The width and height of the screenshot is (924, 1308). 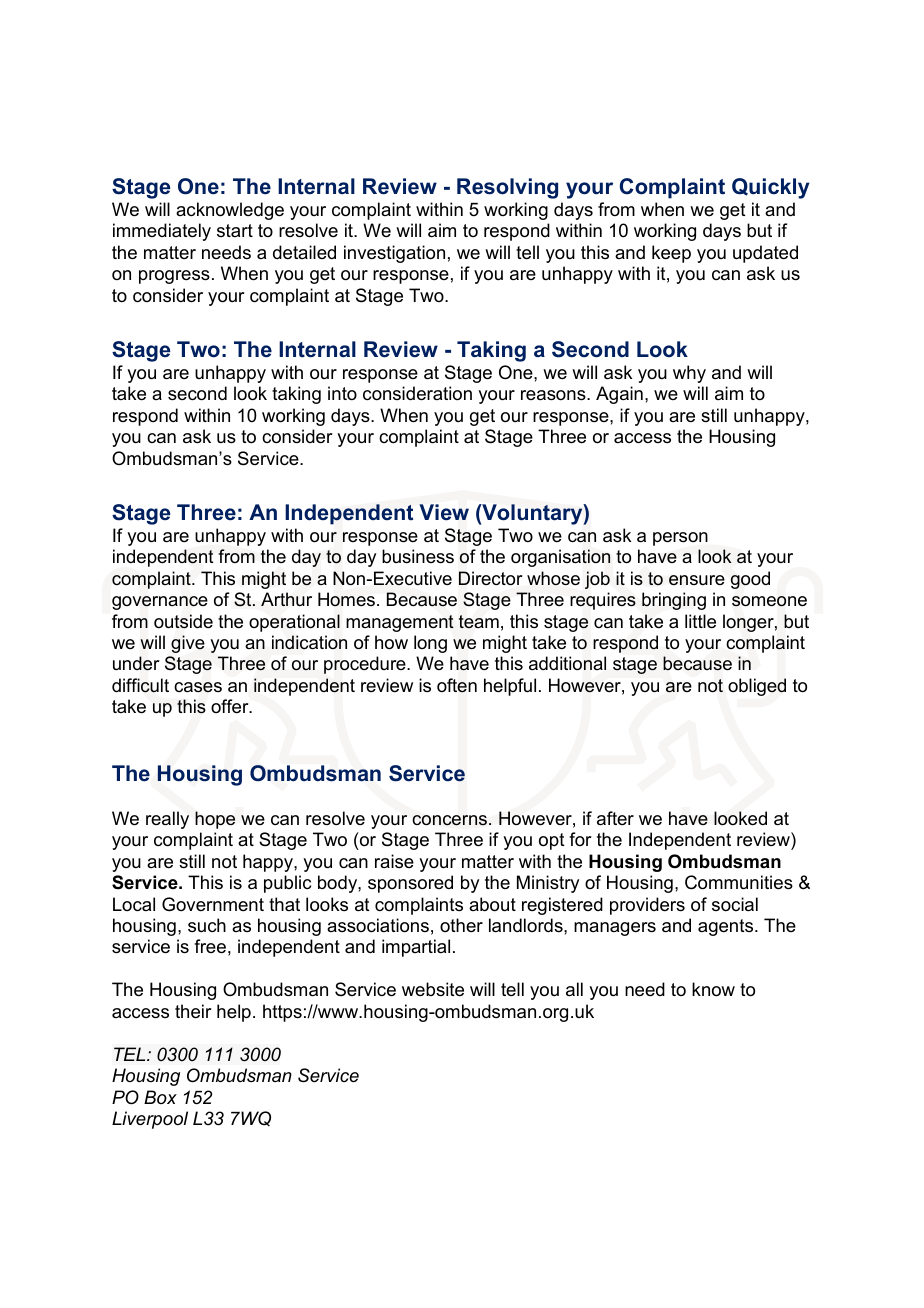 What do you see at coordinates (160, 1097) in the screenshot?
I see `Box` at bounding box center [160, 1097].
